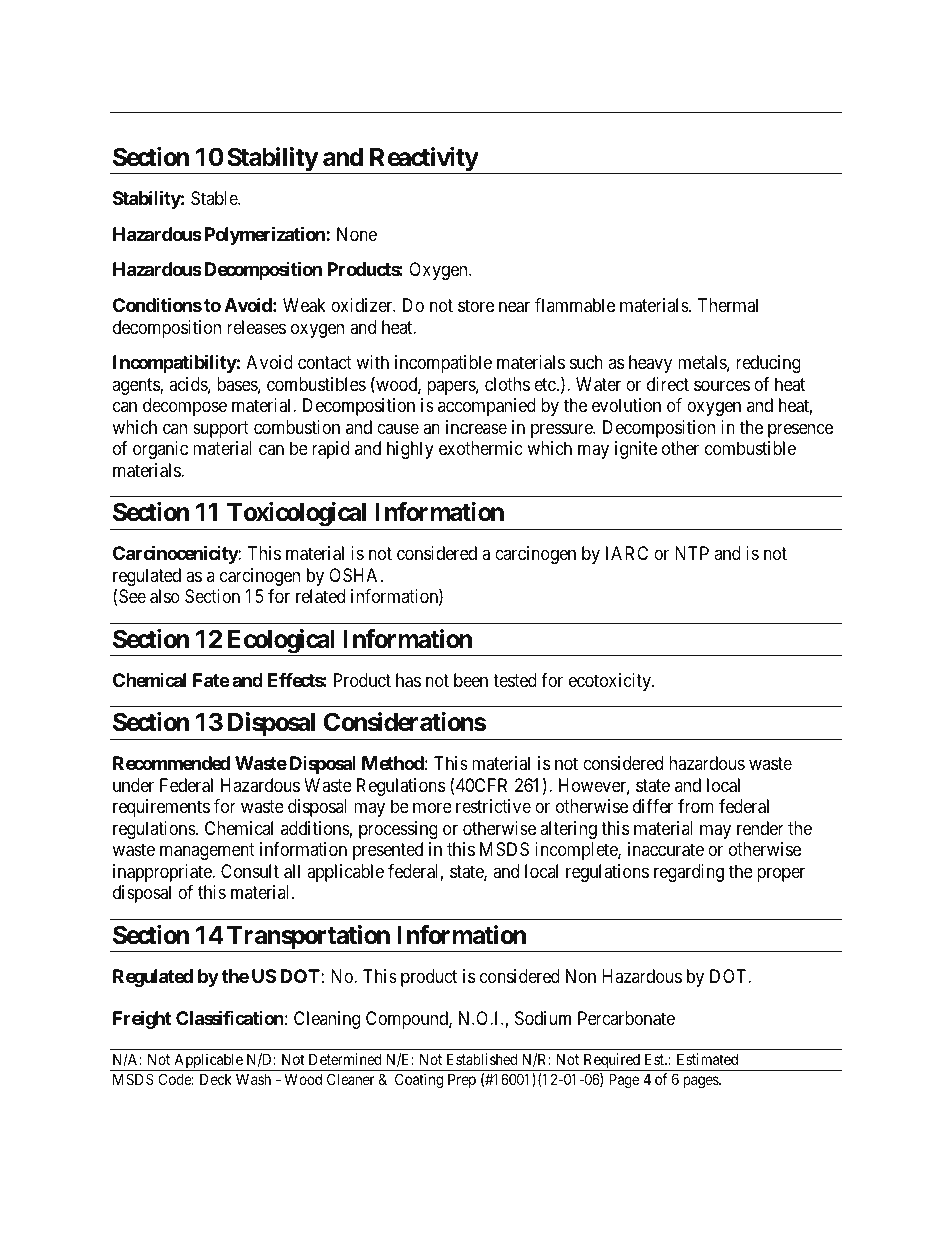  What do you see at coordinates (471, 680) in the screenshot?
I see `been` at bounding box center [471, 680].
